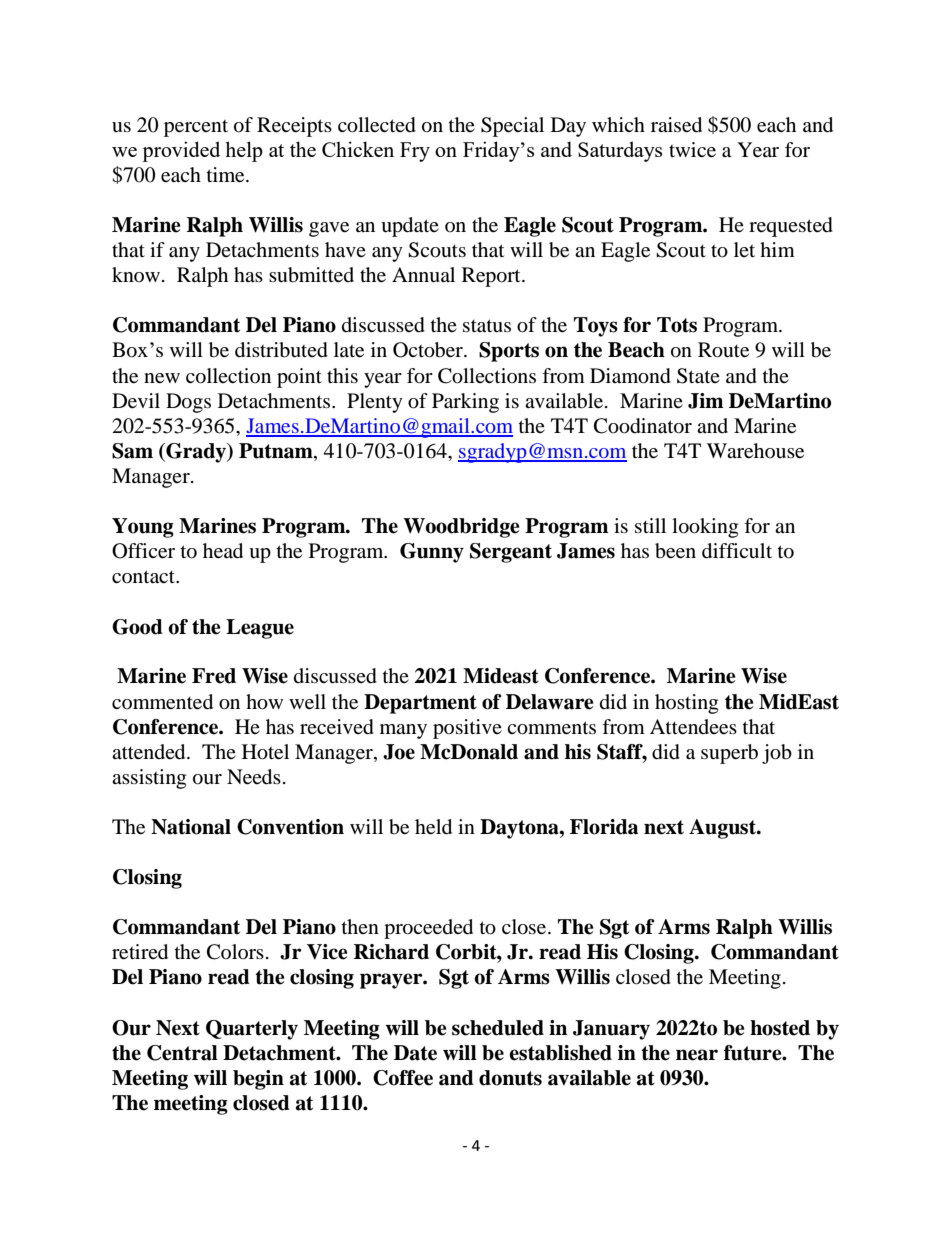  I want to click on Central, so click(182, 1053).
